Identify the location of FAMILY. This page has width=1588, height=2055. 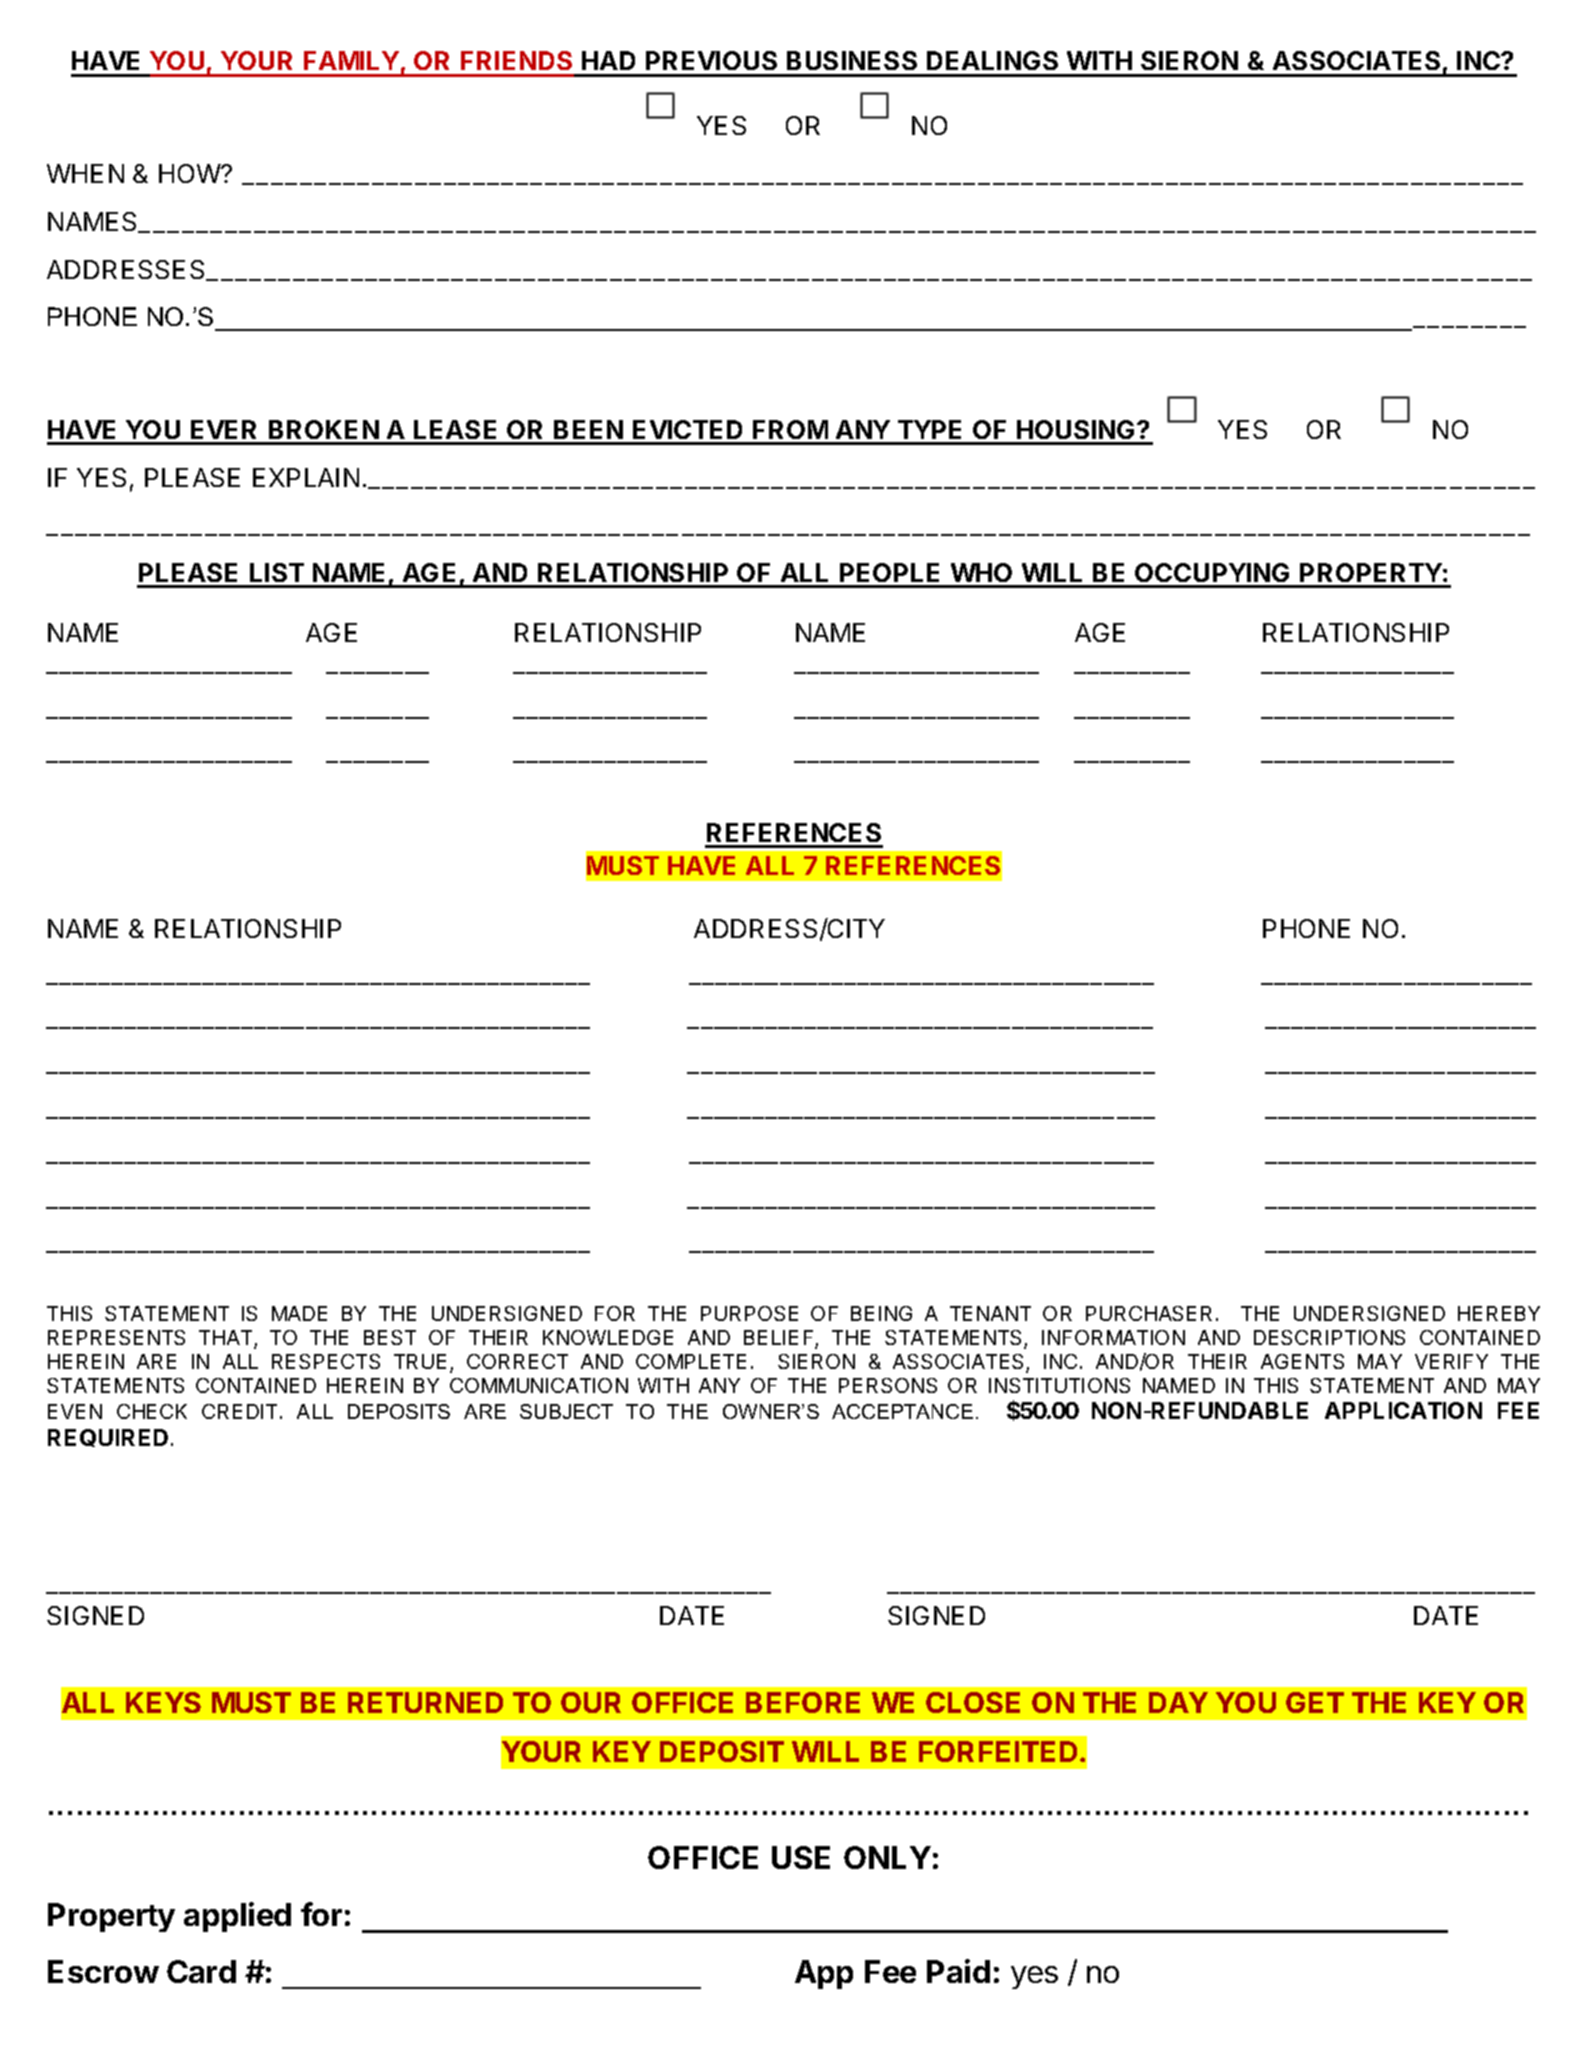
(351, 60).
